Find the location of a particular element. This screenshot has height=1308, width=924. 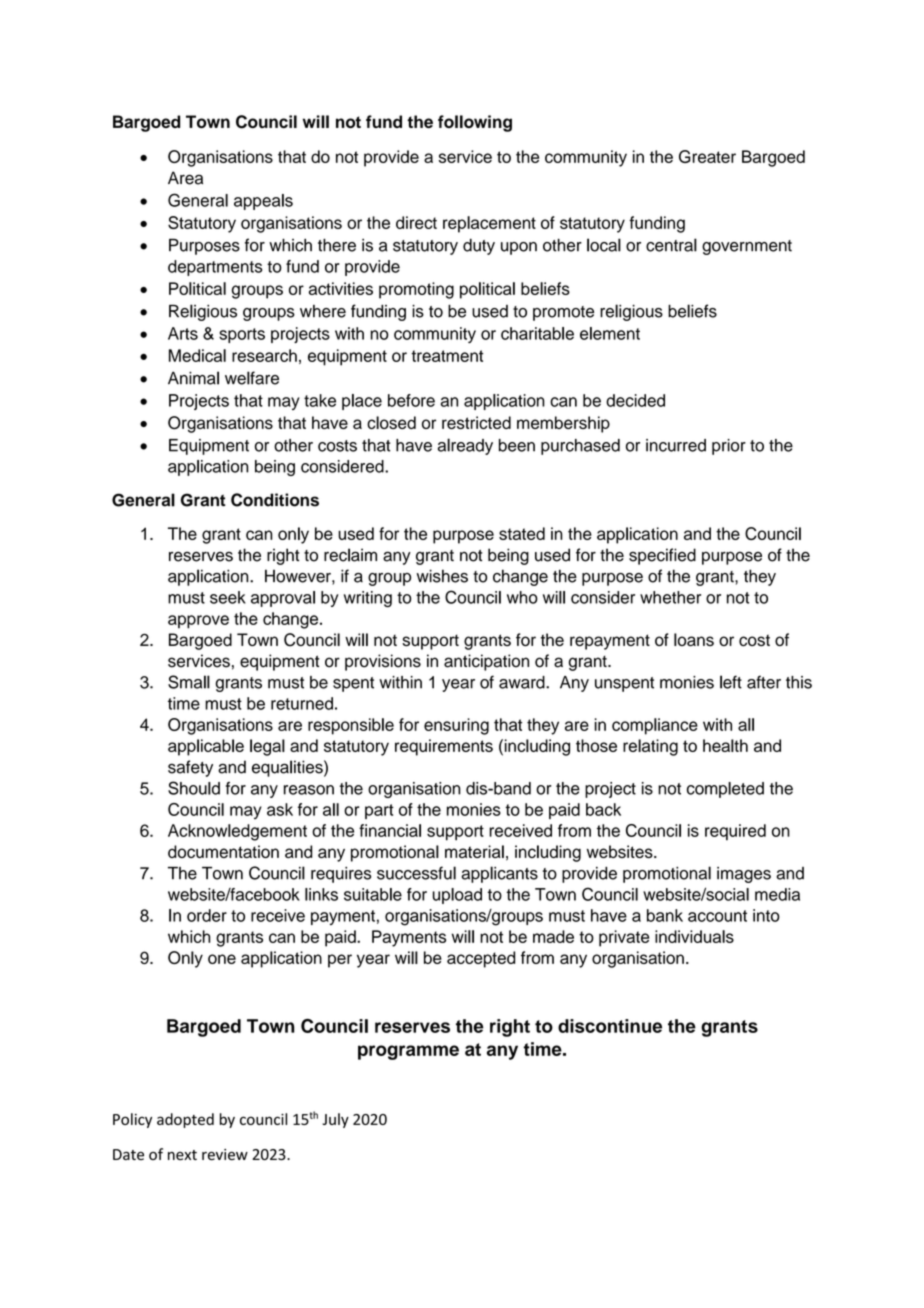

programme is located at coordinates (408, 1052).
